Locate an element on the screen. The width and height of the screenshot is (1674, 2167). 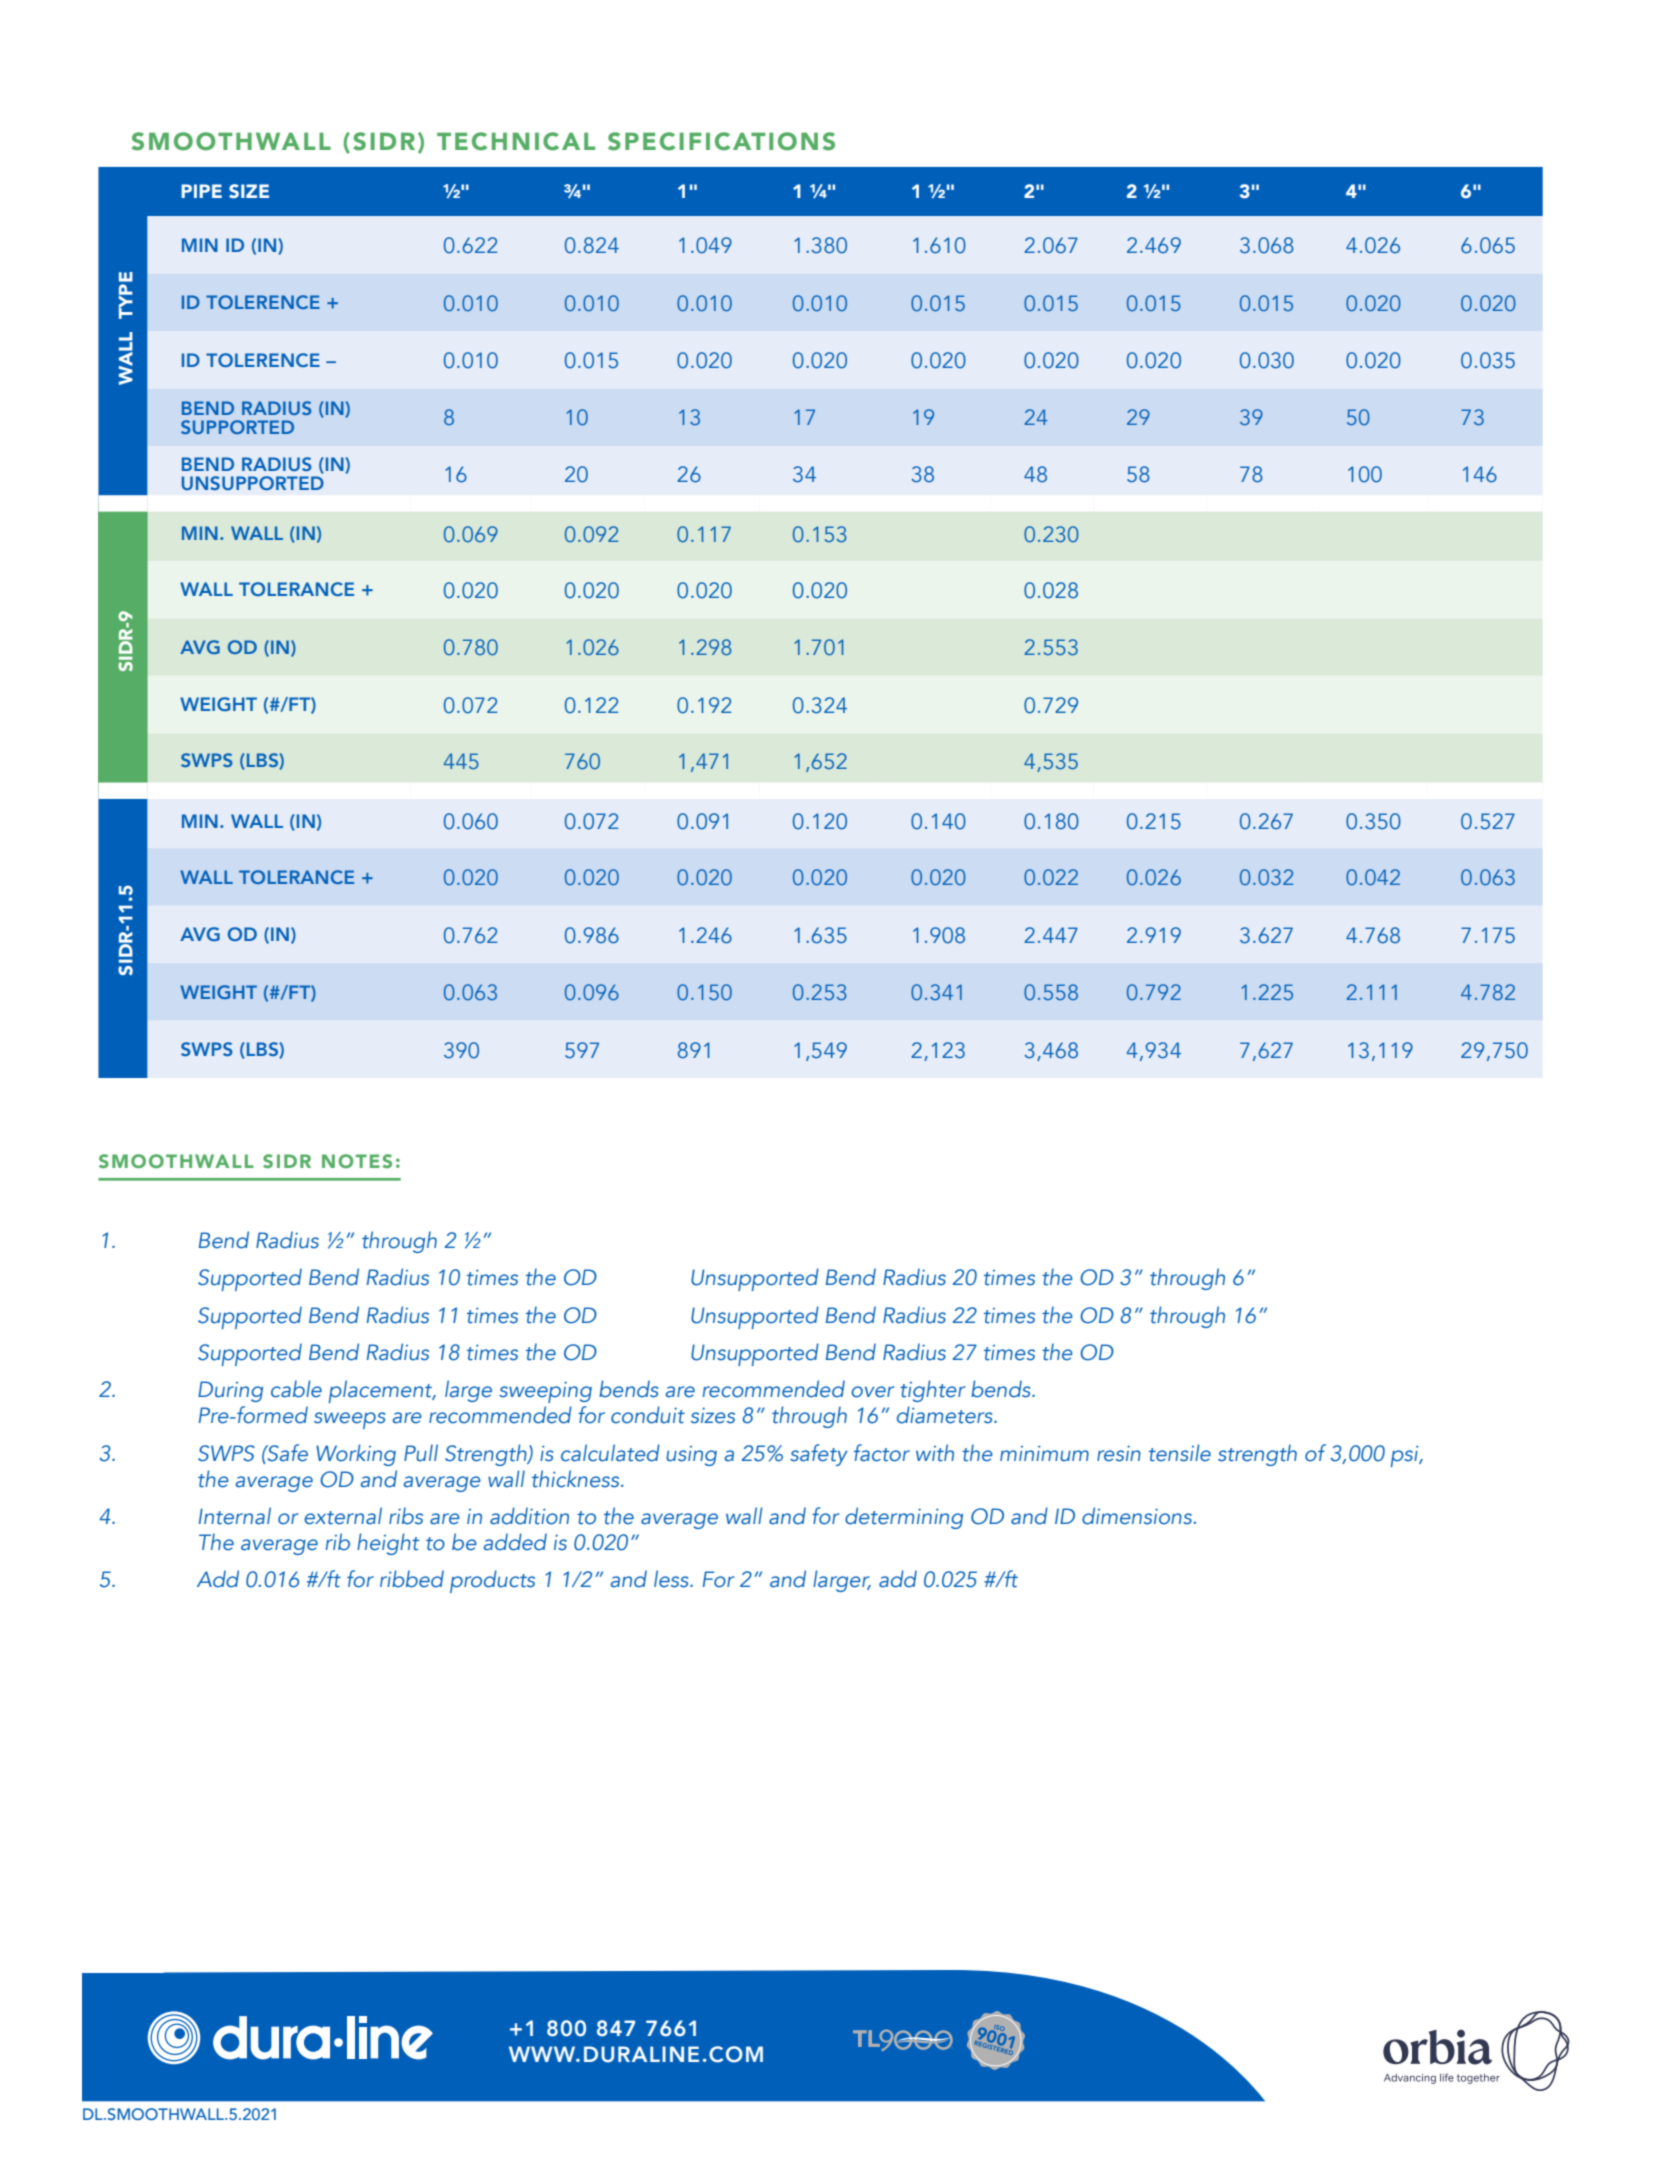
diameters is located at coordinates (946, 1415).
